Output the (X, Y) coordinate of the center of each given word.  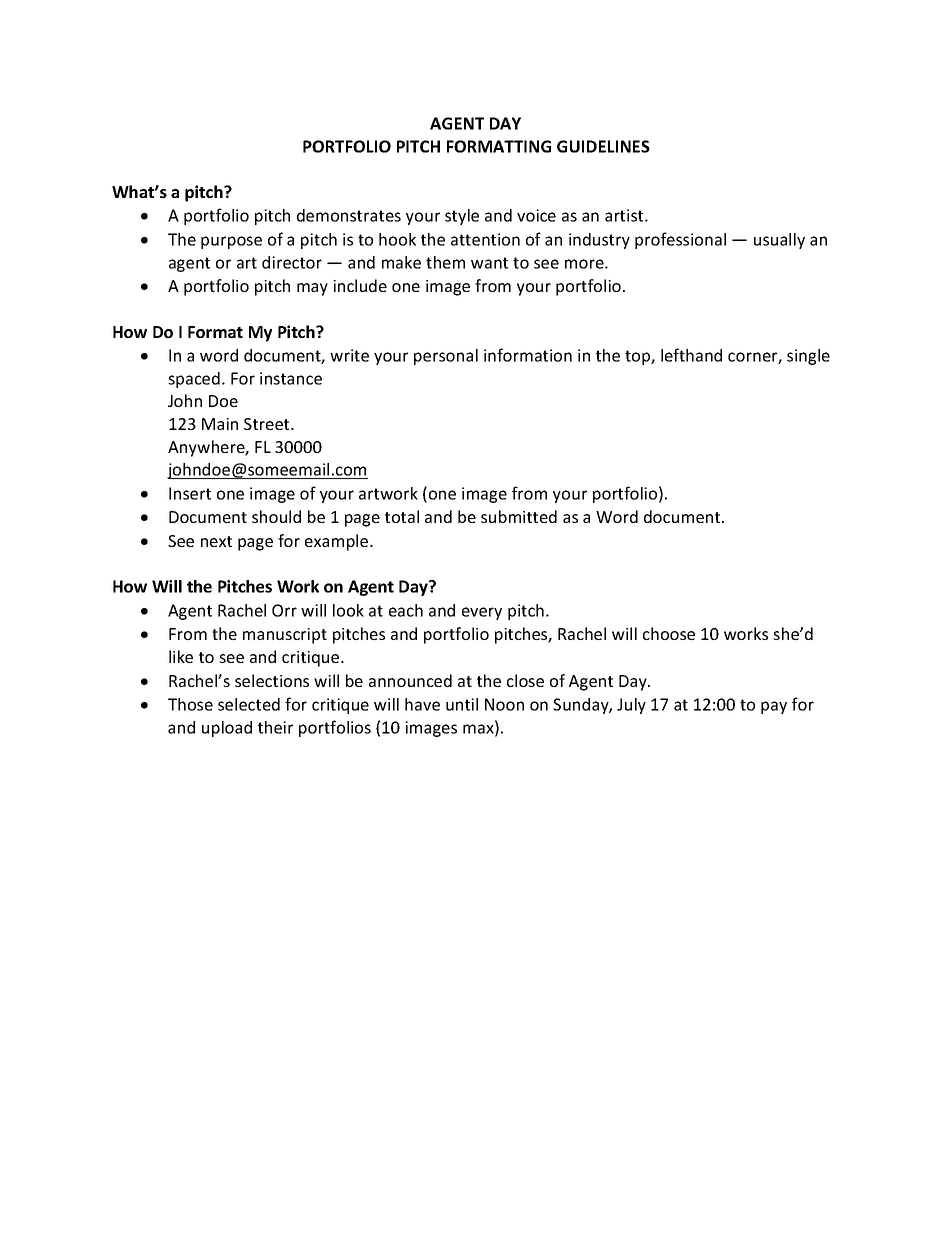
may (312, 289)
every (482, 613)
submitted (519, 516)
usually (779, 241)
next (216, 541)
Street (268, 424)
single (808, 357)
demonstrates (349, 215)
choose (669, 633)
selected (249, 704)
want (489, 263)
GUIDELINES (603, 146)
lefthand (691, 355)
